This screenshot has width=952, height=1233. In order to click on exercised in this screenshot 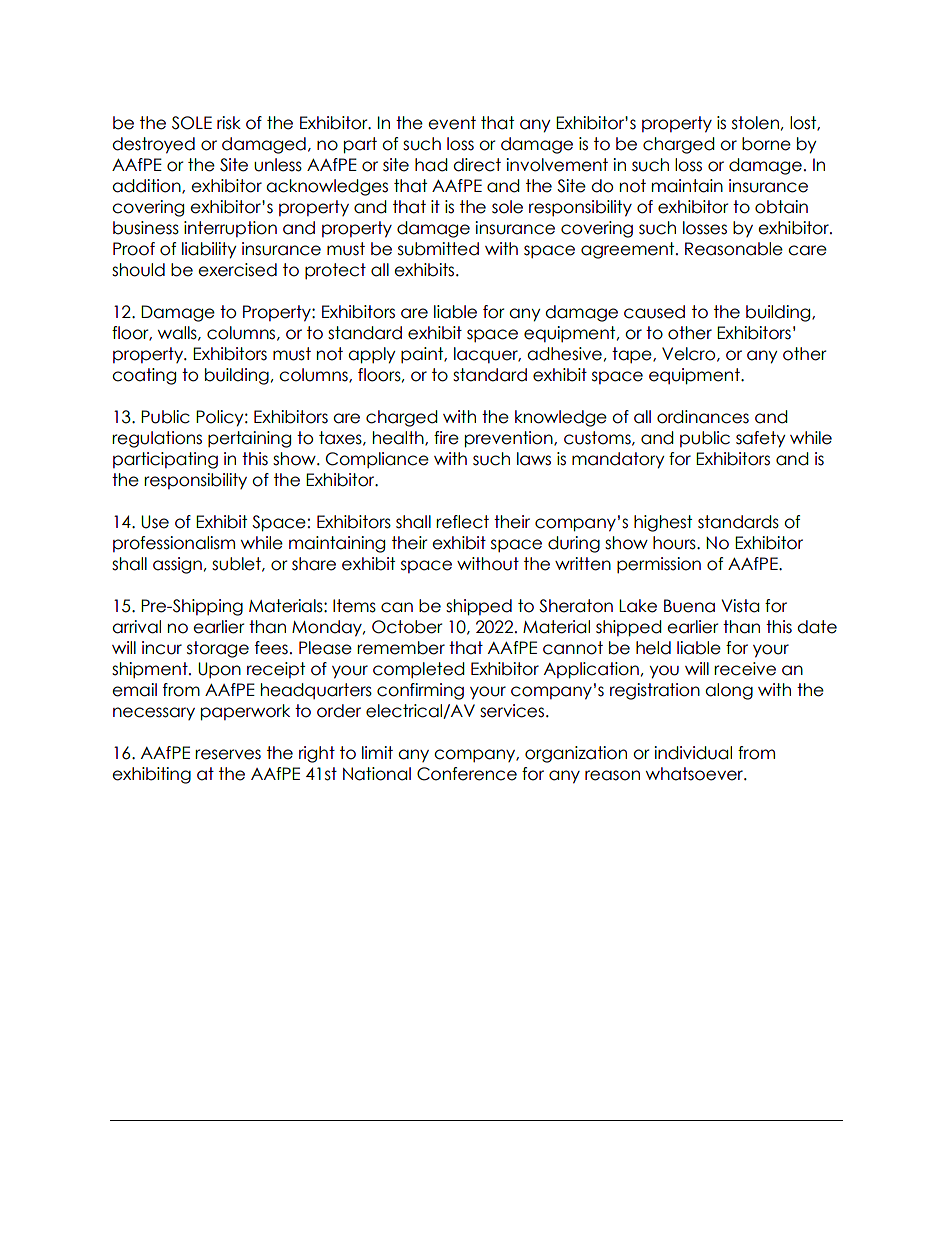, I will do `click(237, 270)`.
